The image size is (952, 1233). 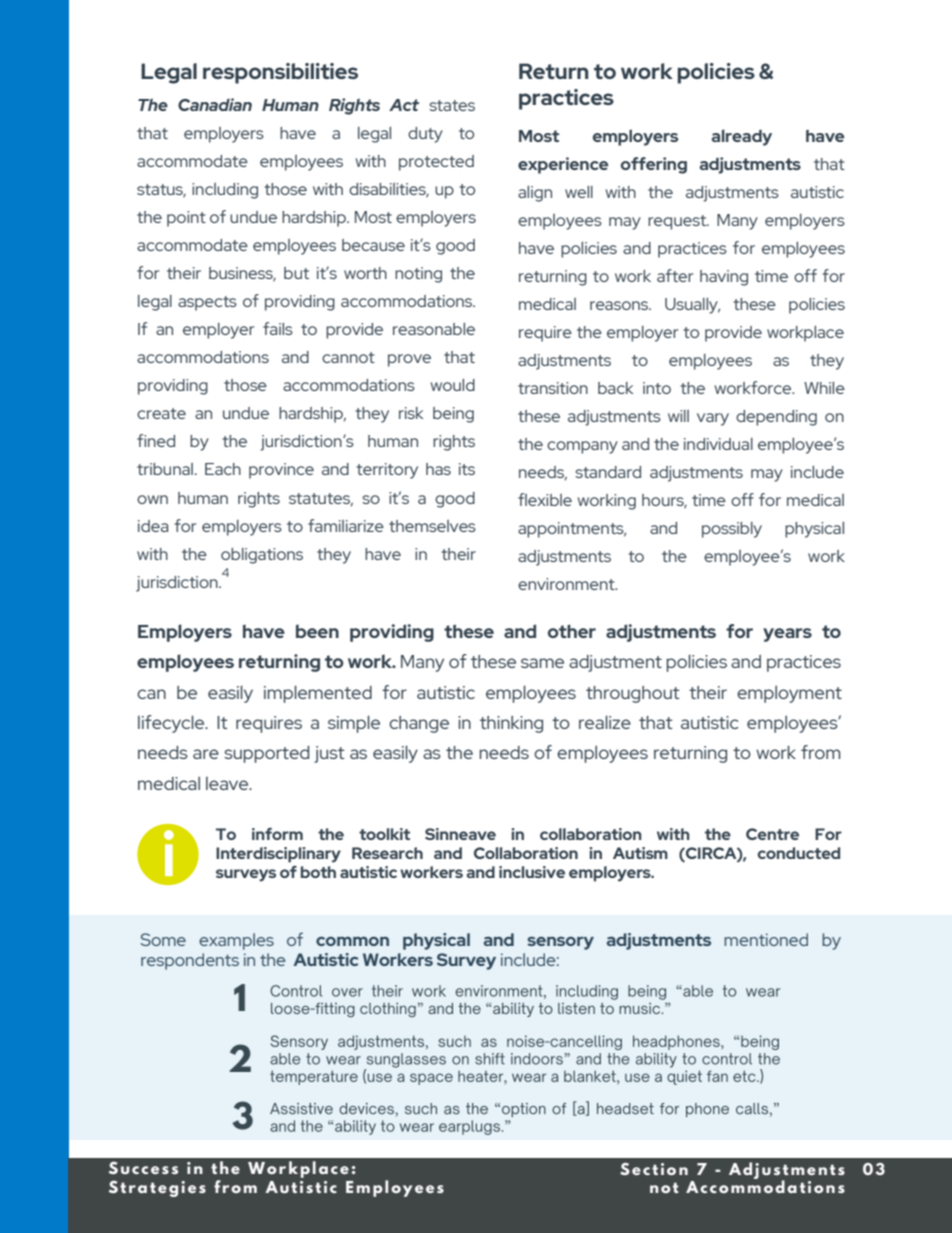 What do you see at coordinates (215, 104) in the screenshot?
I see `Canadian` at bounding box center [215, 104].
